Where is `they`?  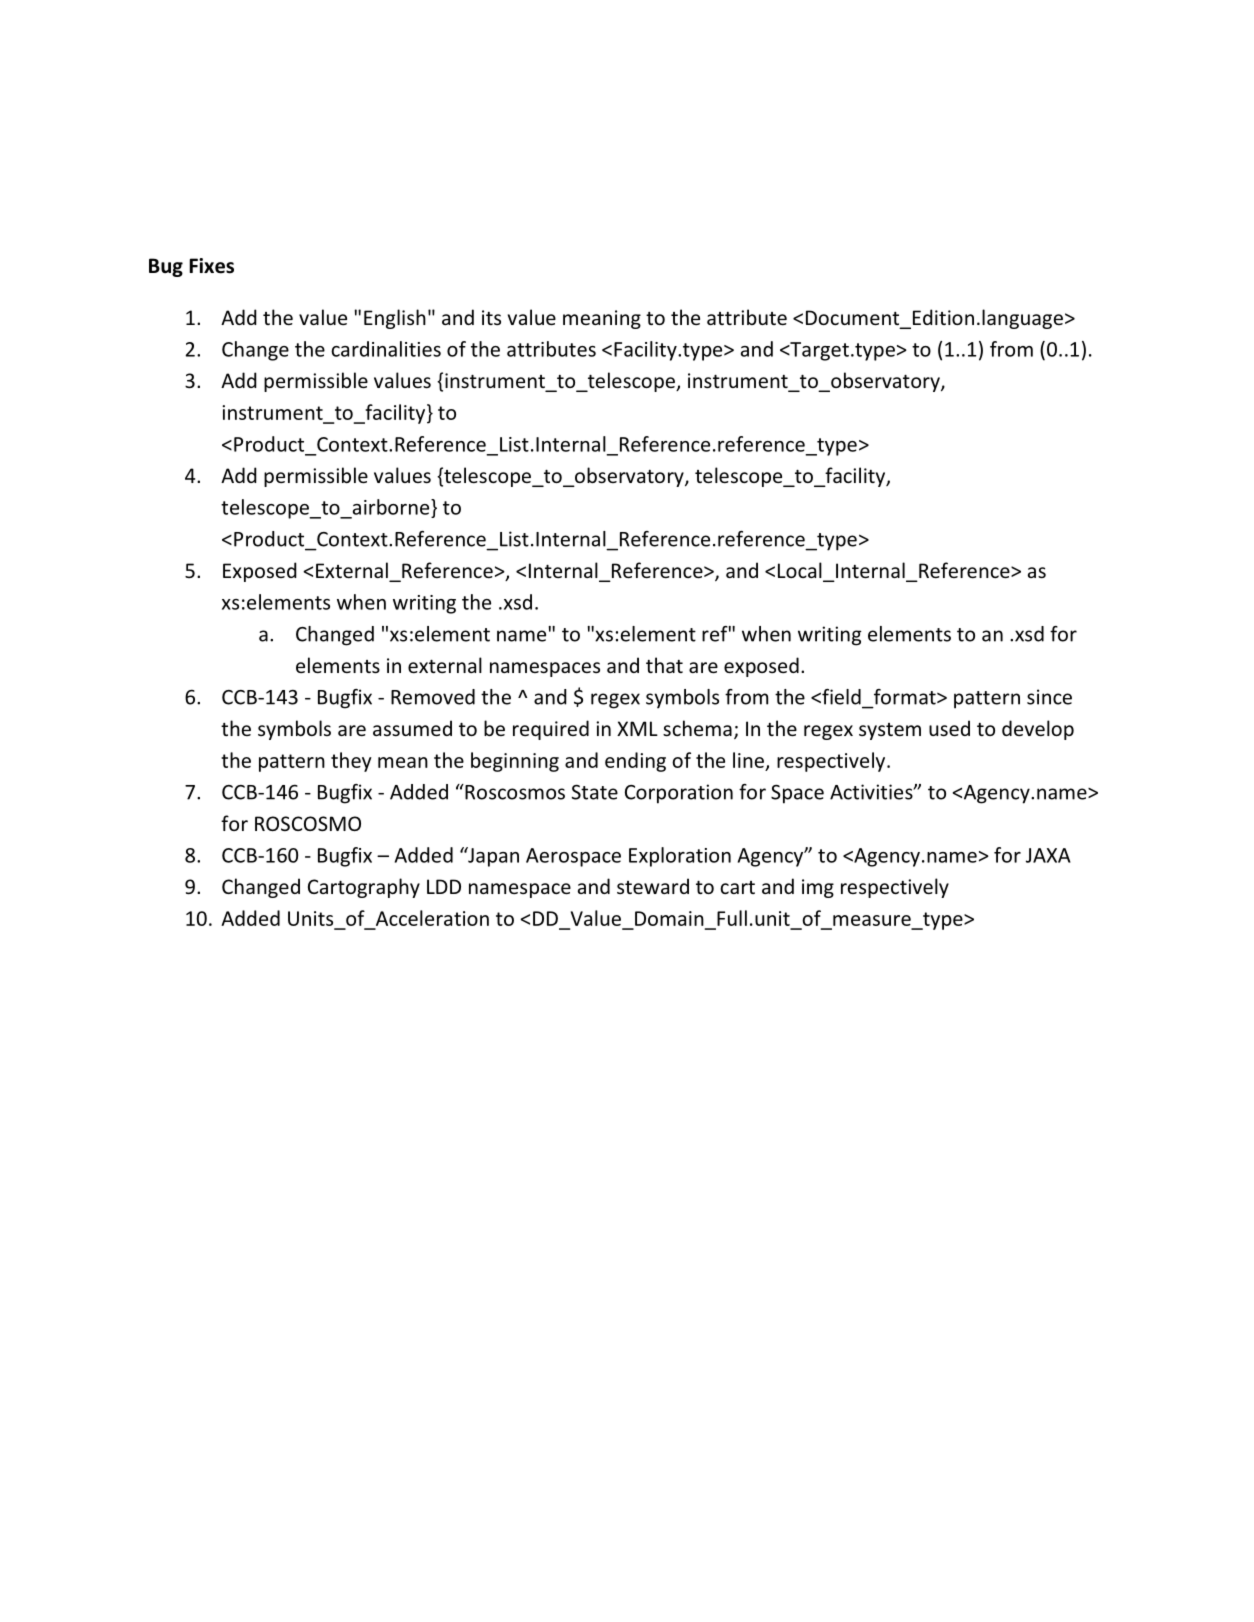 they is located at coordinates (351, 762).
